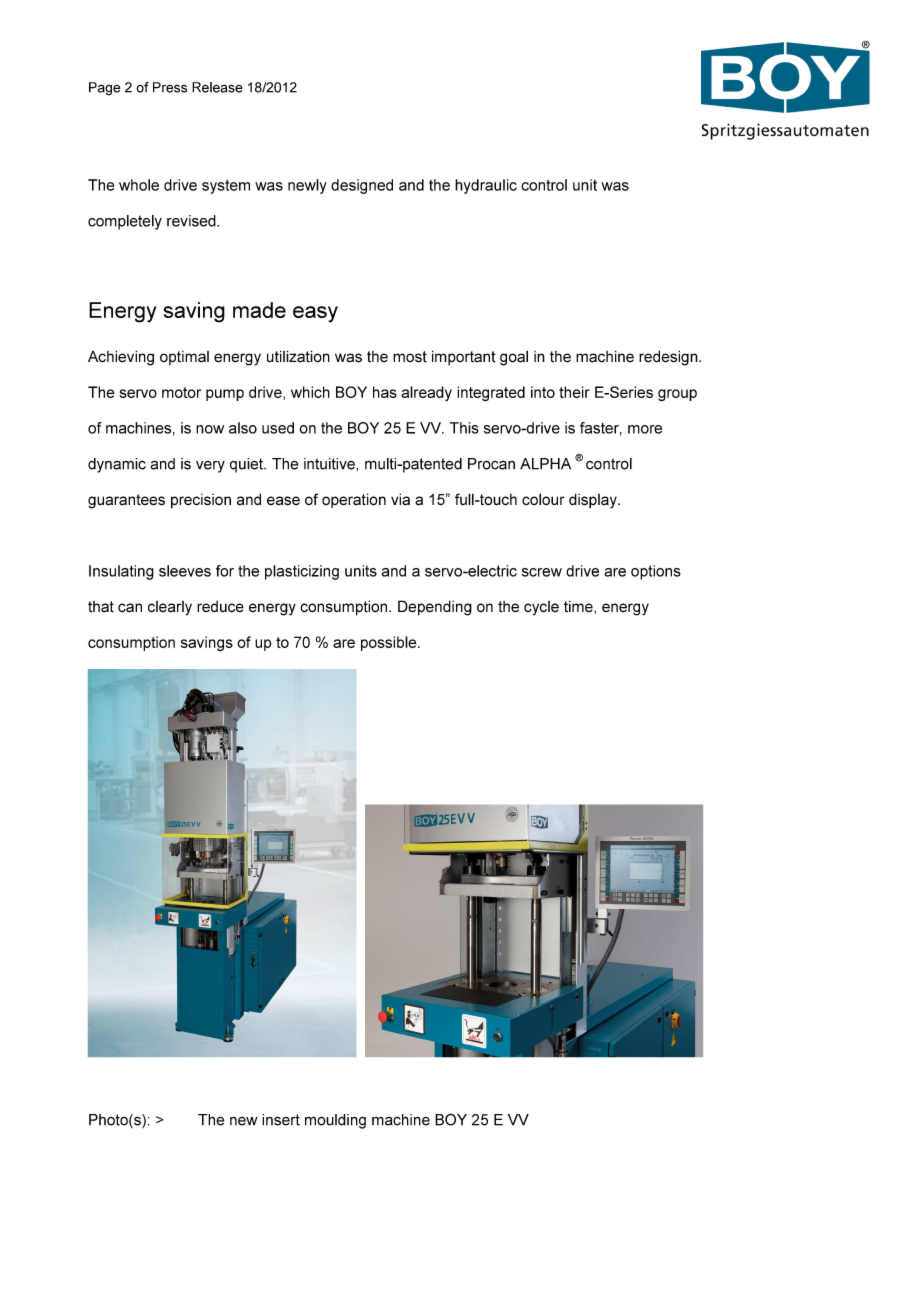 The image size is (924, 1308). Describe the element at coordinates (362, 186) in the screenshot. I see `designed` at that location.
